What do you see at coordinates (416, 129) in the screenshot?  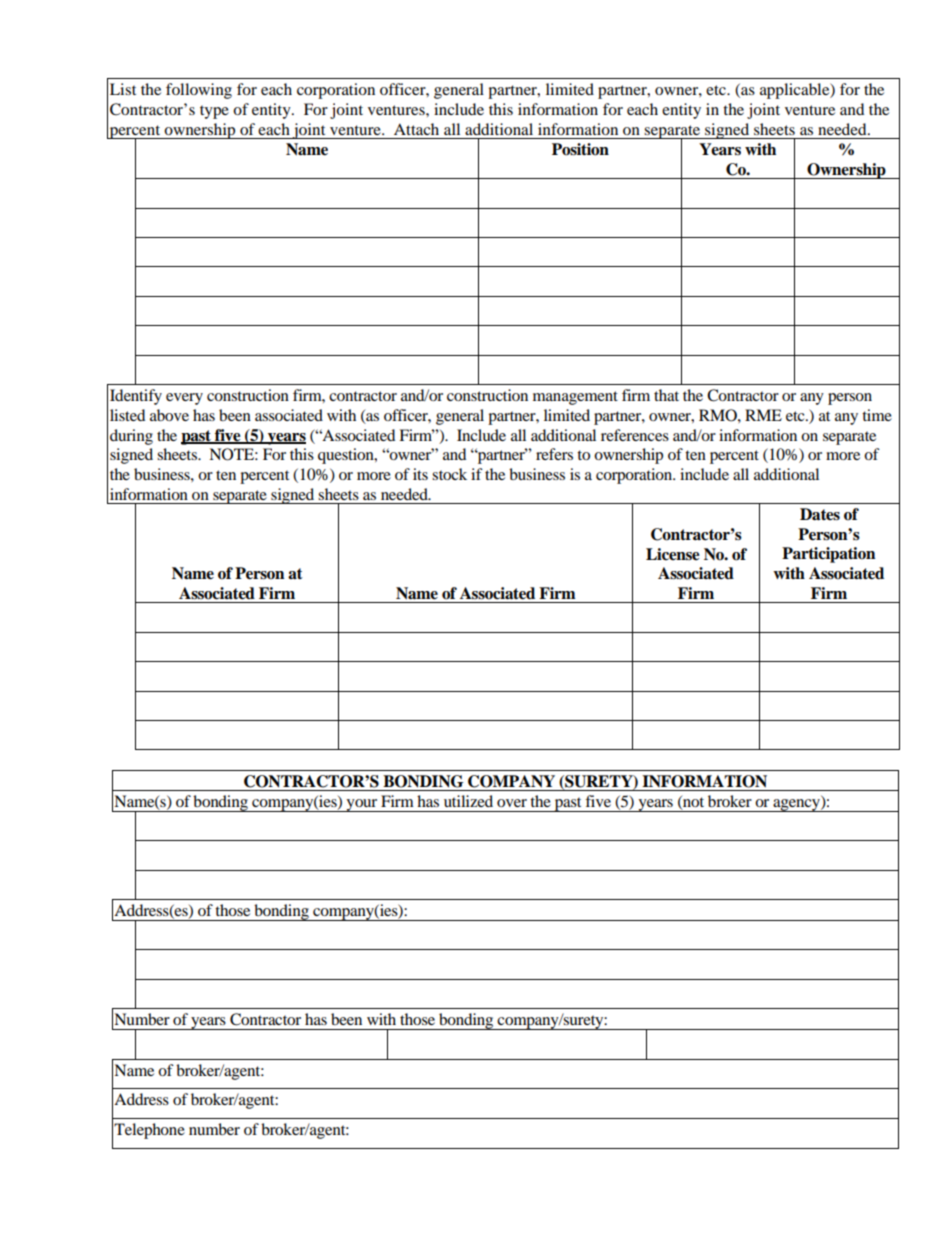 I see `Attach` at bounding box center [416, 129].
